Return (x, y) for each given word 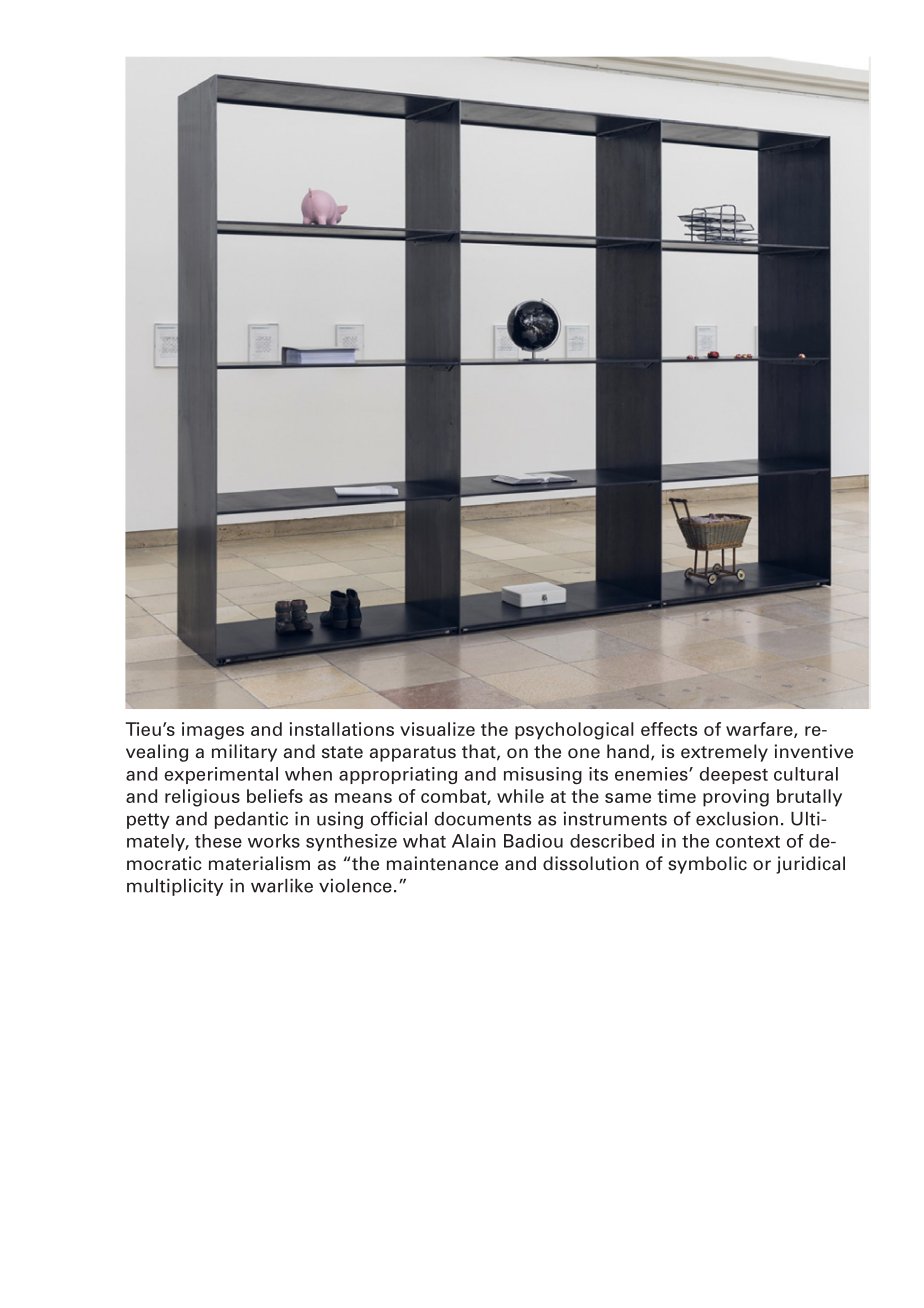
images (213, 731)
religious (202, 798)
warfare (760, 730)
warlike (282, 886)
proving (736, 798)
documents (483, 819)
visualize (437, 729)
